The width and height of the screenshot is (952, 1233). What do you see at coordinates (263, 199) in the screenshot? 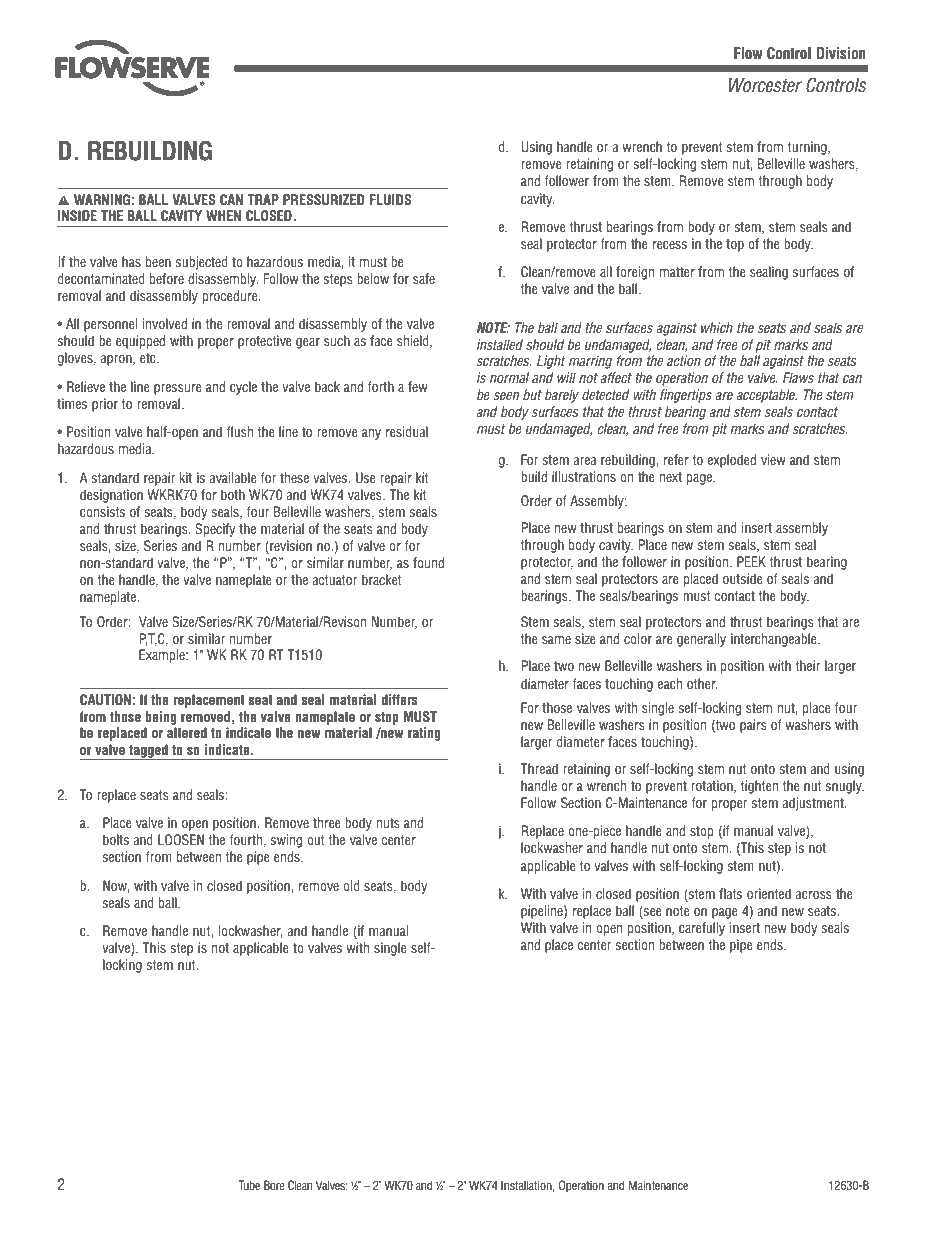
I see `TRAP` at bounding box center [263, 199].
